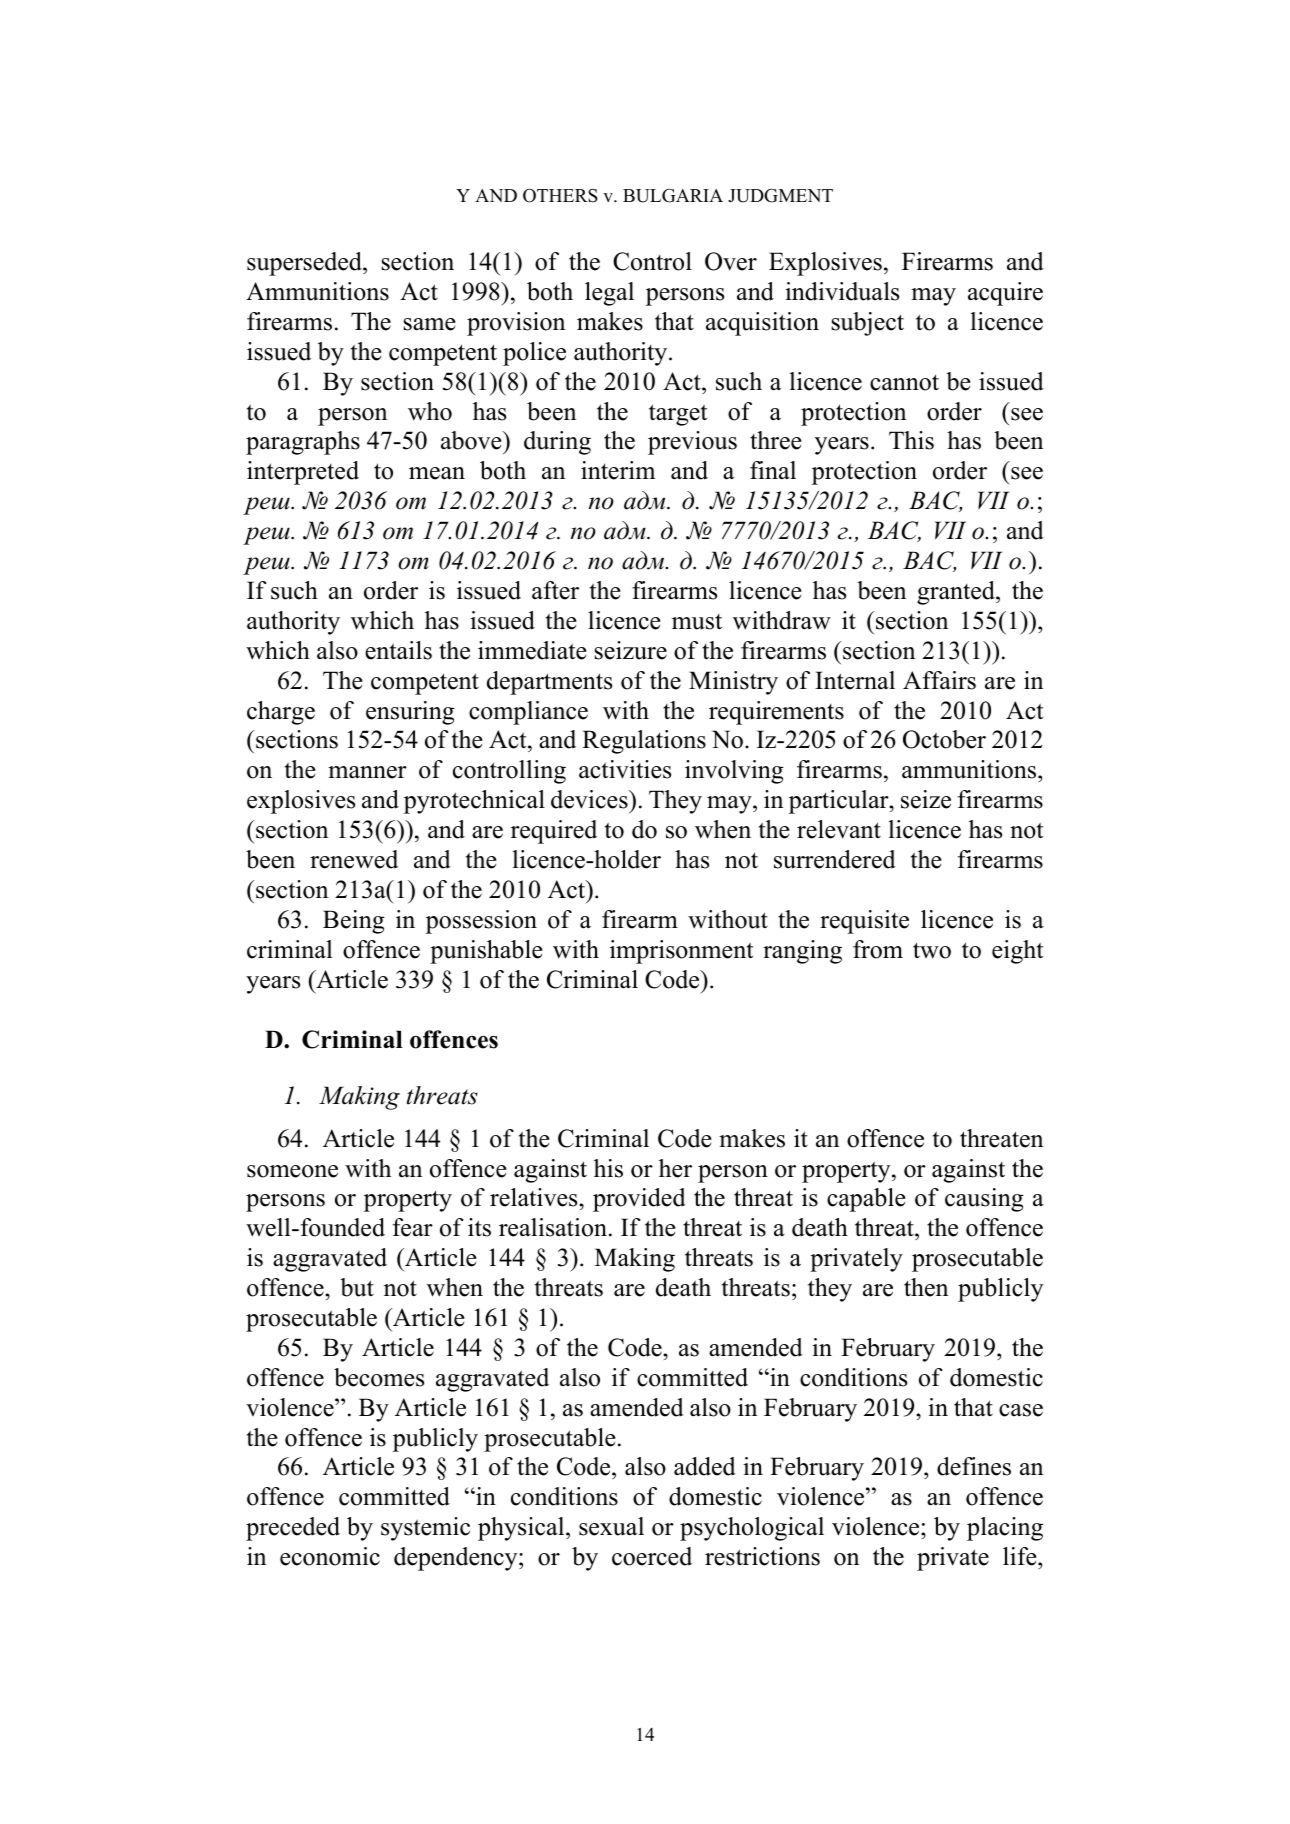  What do you see at coordinates (984, 1200) in the document?
I see `causing` at bounding box center [984, 1200].
